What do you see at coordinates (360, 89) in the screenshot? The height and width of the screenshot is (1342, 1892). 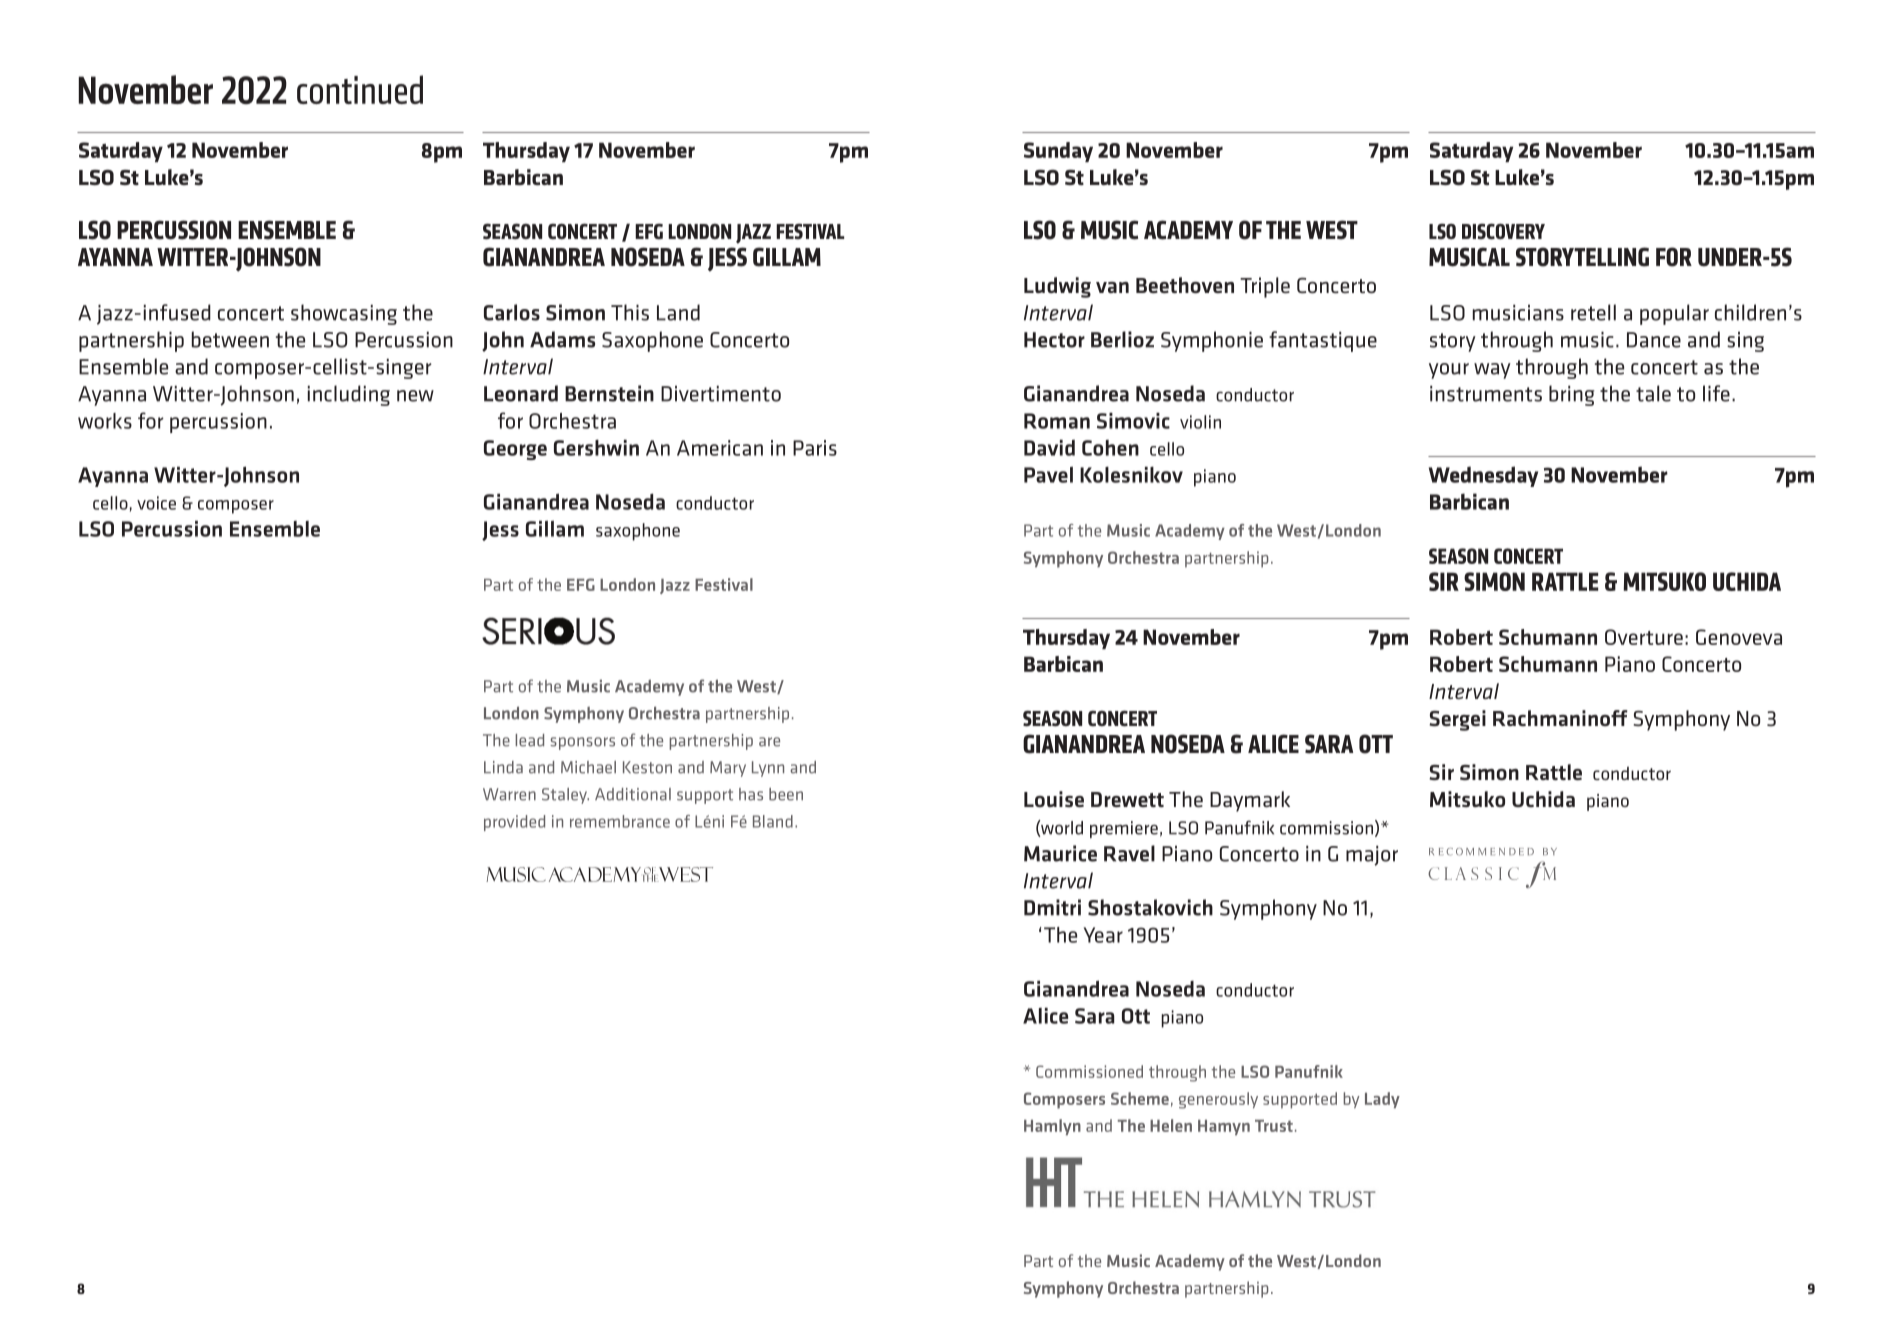 I see `continued` at bounding box center [360, 89].
